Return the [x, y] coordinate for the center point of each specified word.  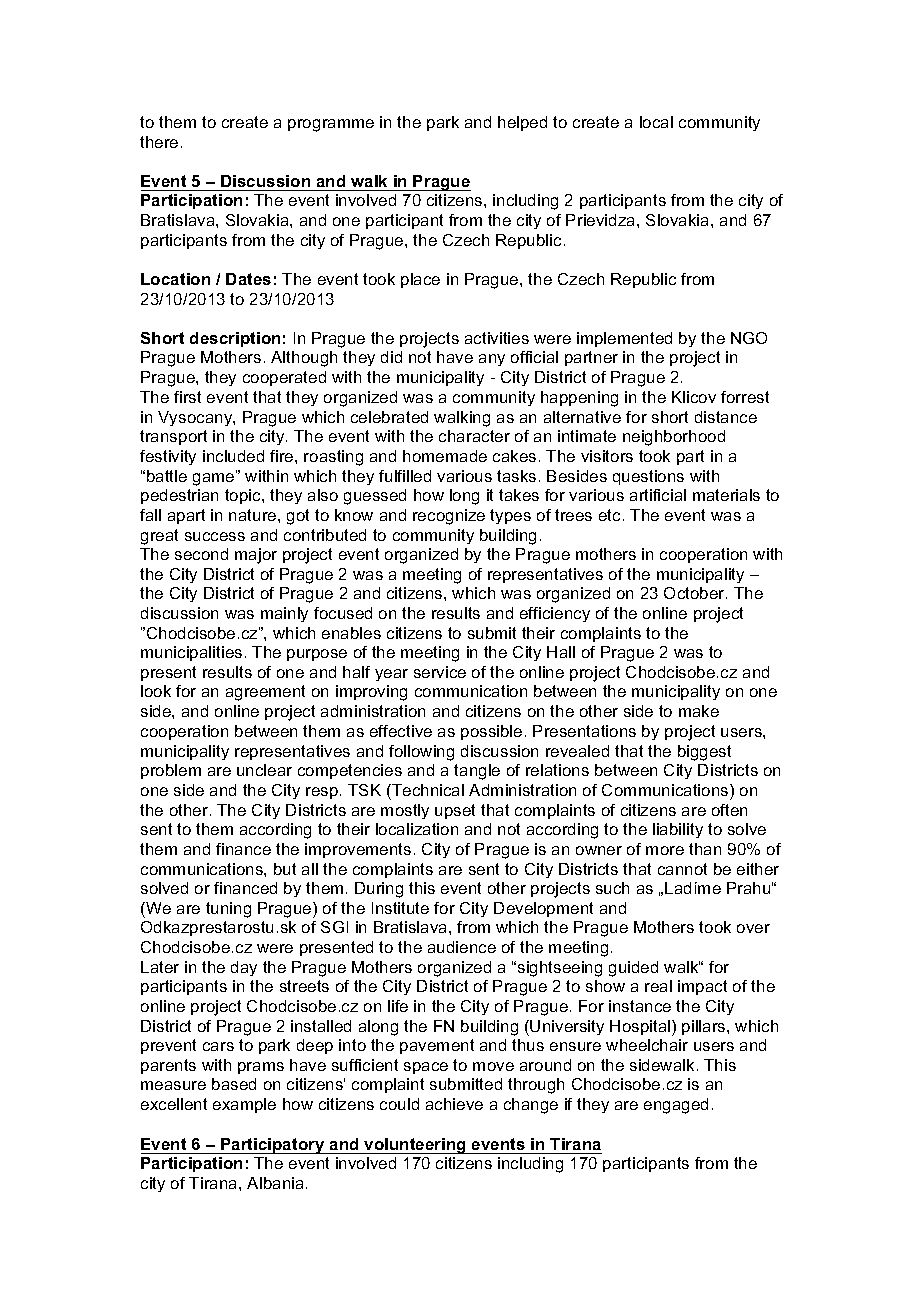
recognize [449, 517]
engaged [676, 1106]
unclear [264, 770]
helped [522, 123]
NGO [749, 338]
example [244, 1105]
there [159, 142]
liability [678, 830]
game [215, 478]
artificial [658, 495]
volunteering [415, 1146]
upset [455, 811]
